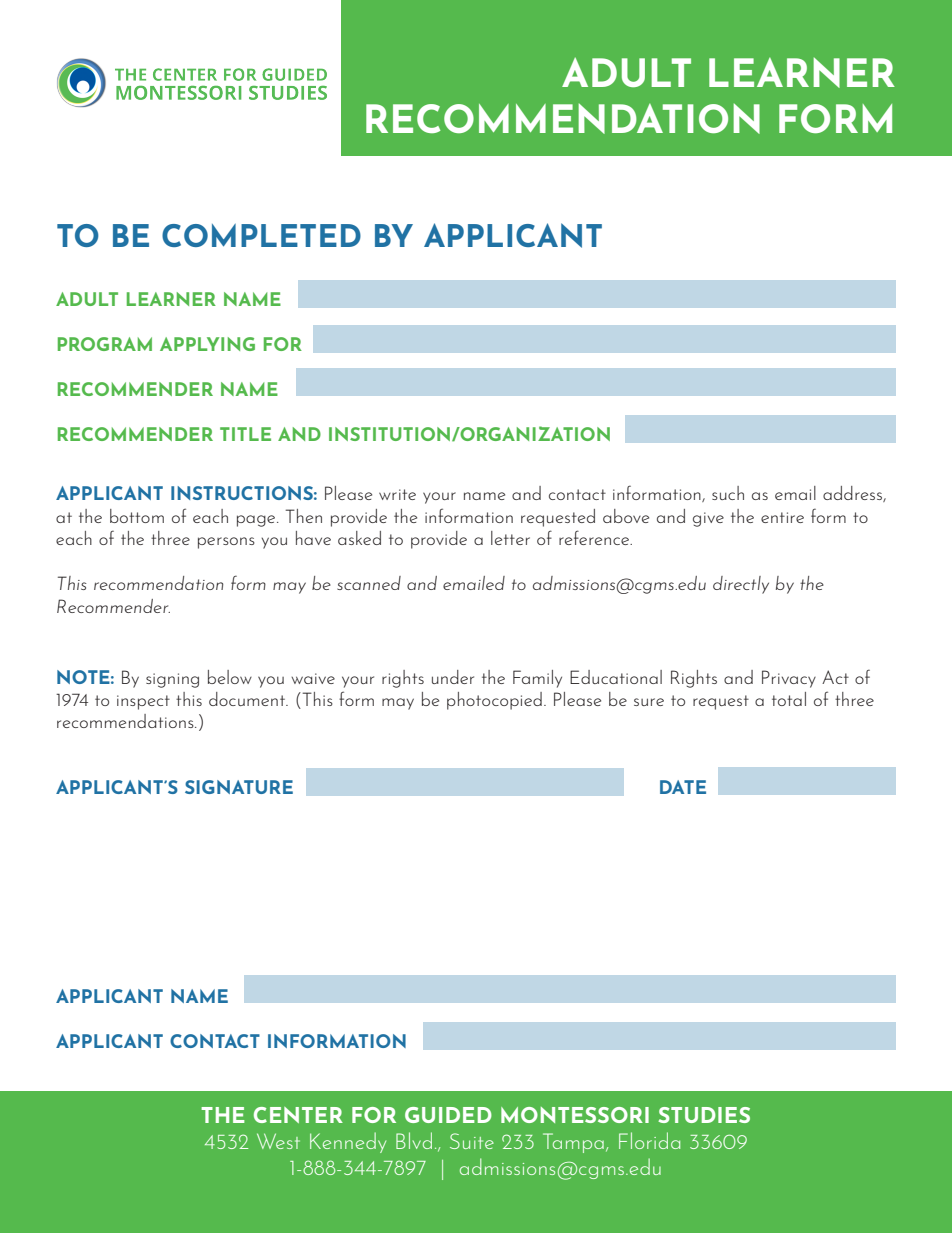  I want to click on signing, so click(172, 680).
